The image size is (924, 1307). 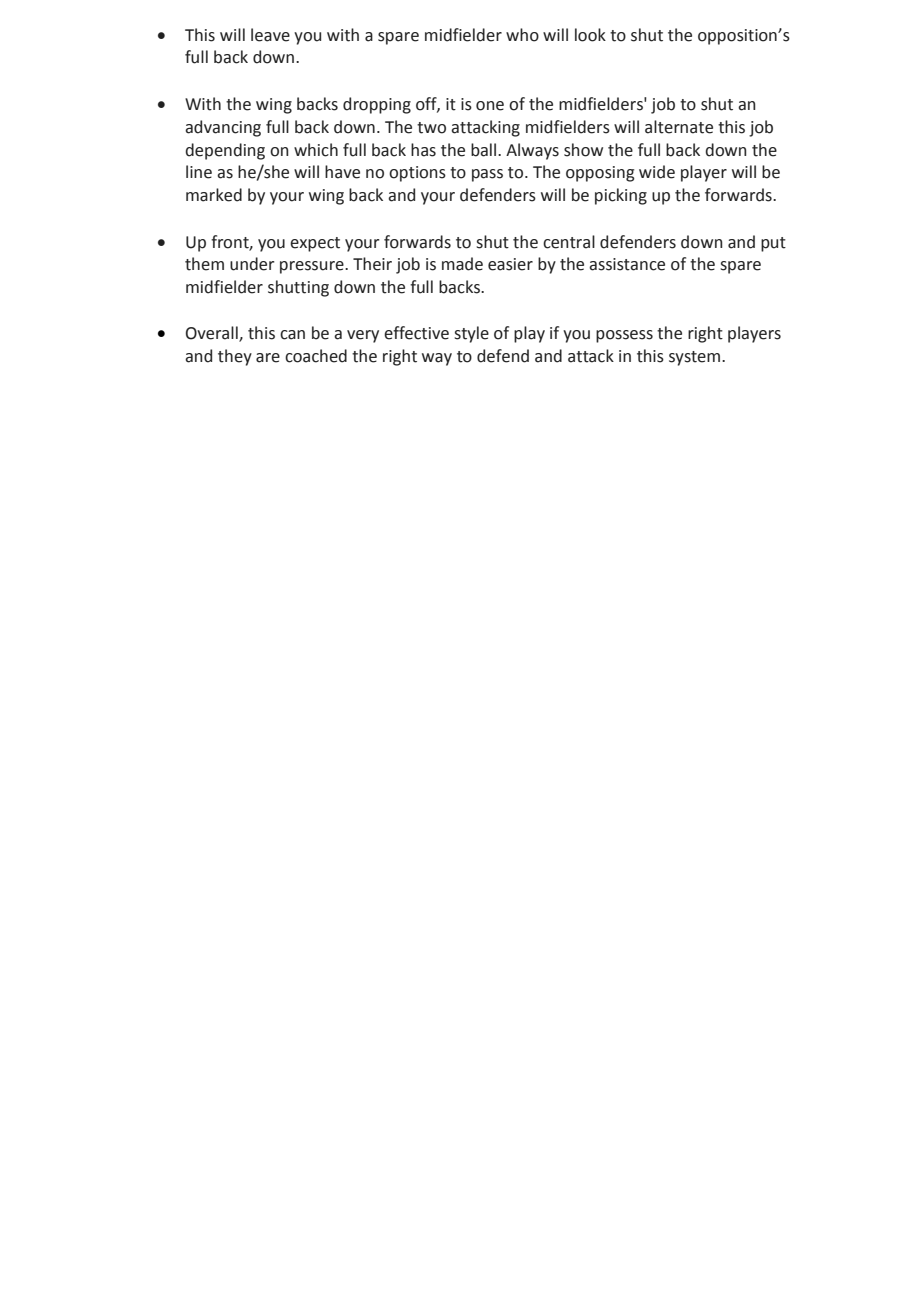 I want to click on alternate, so click(x=679, y=127).
